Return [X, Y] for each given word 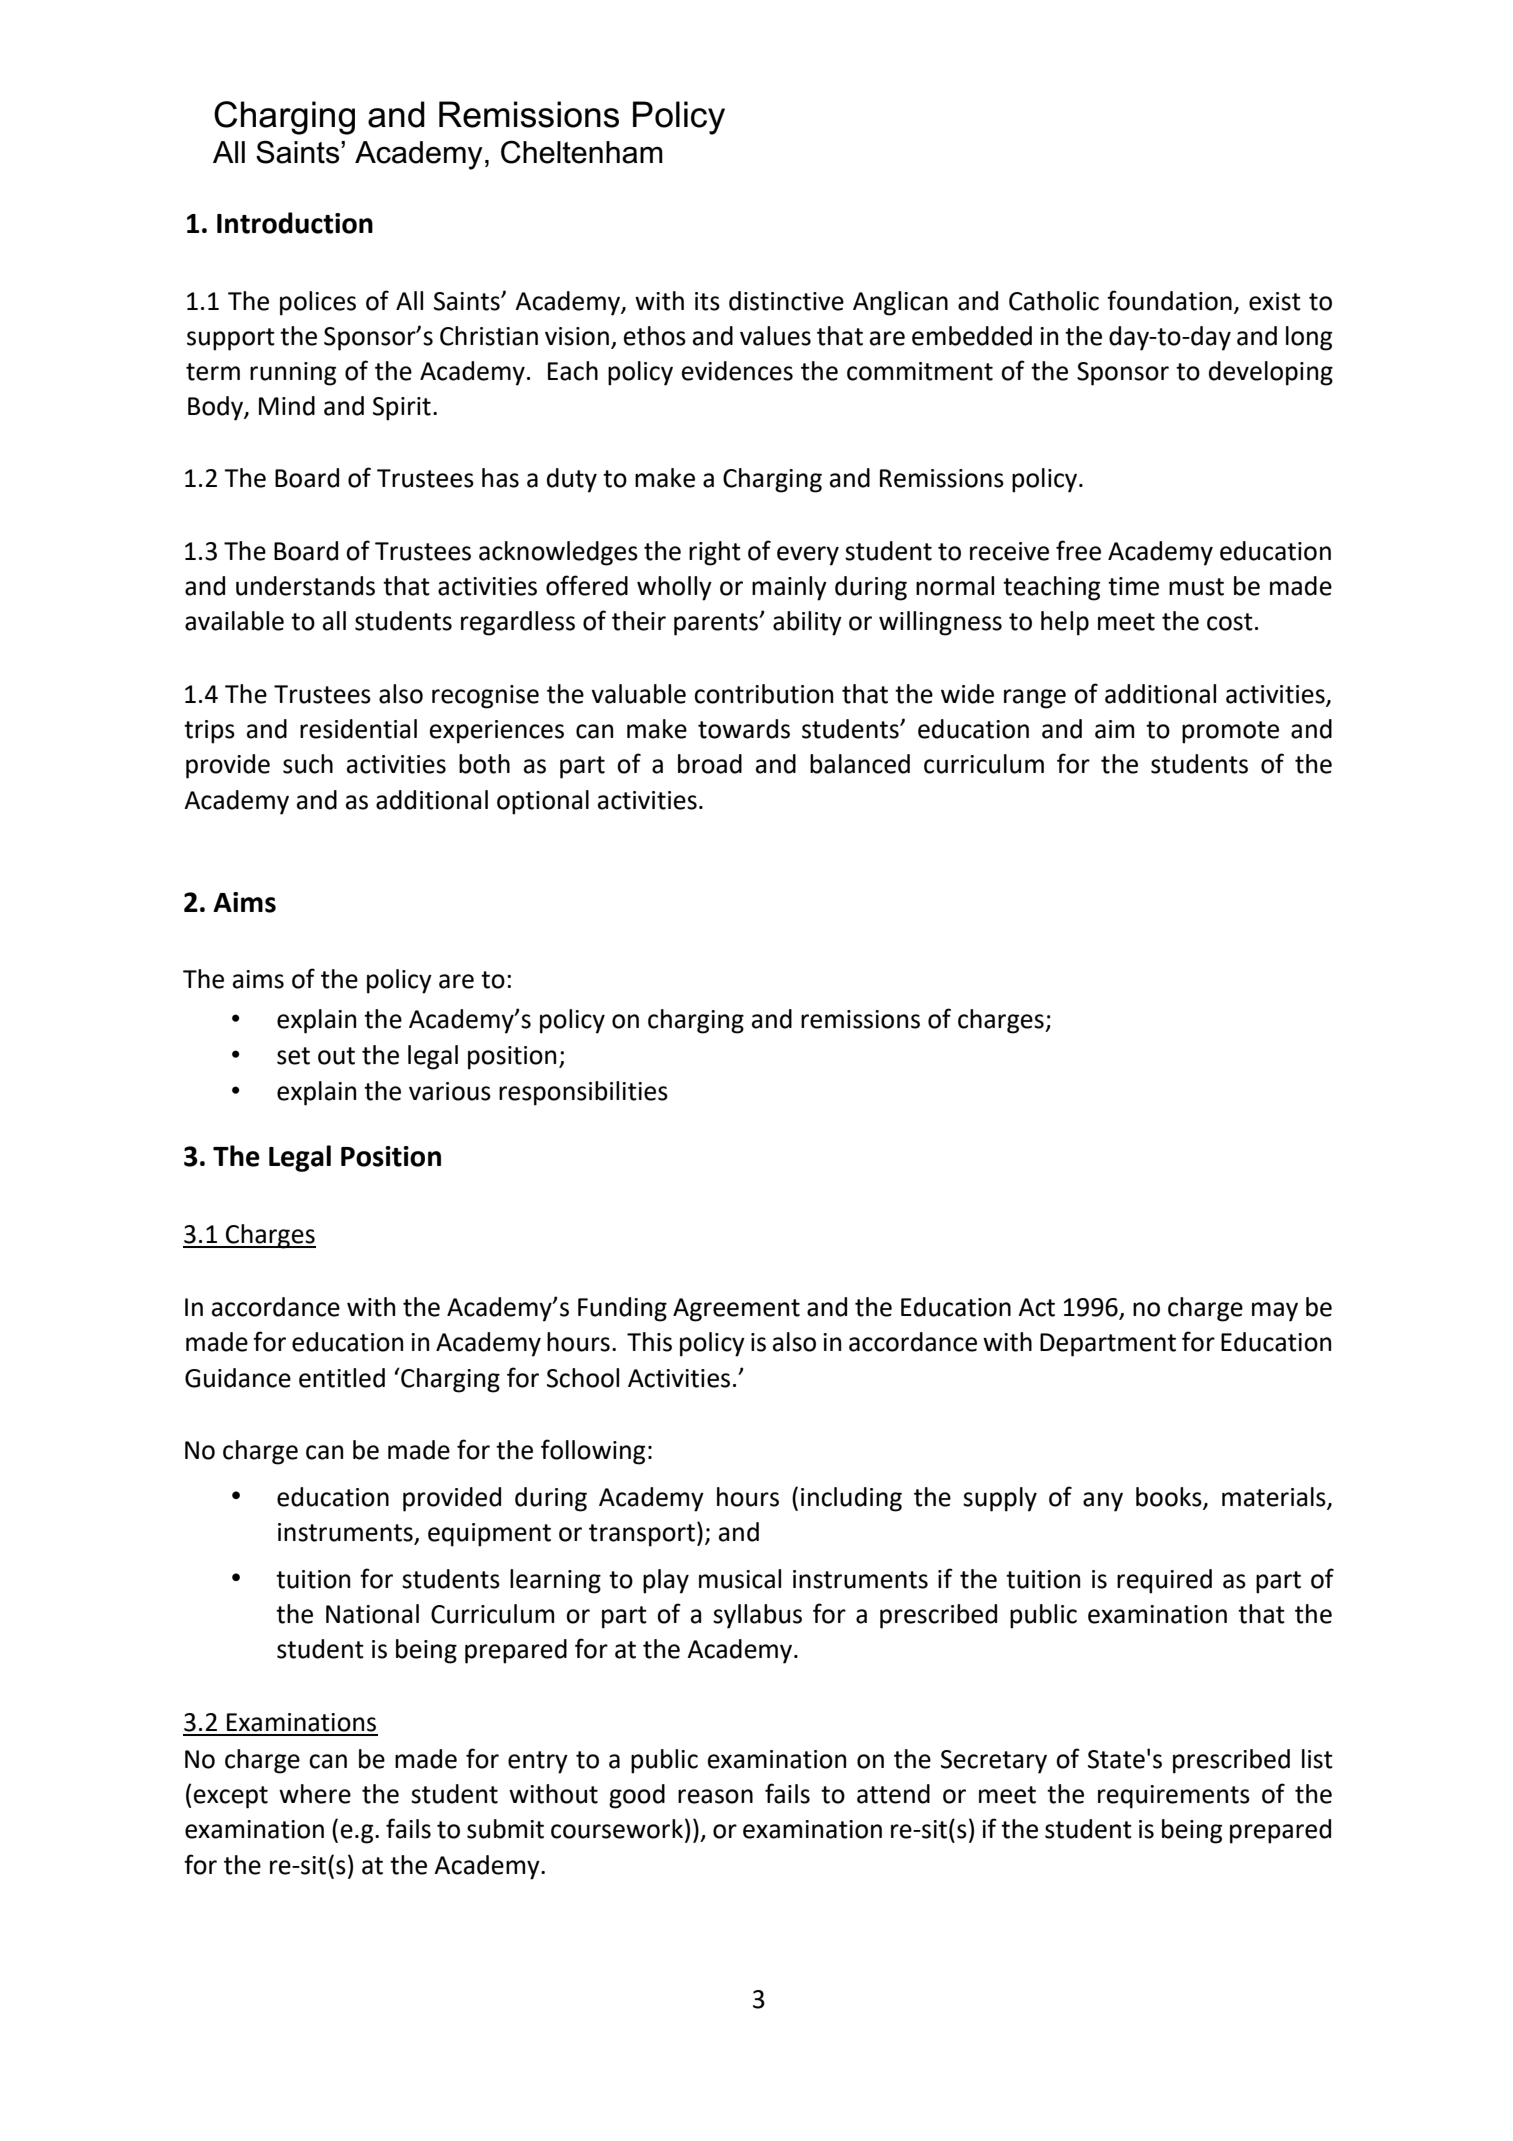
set [293, 1056]
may [1275, 1312]
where [315, 1794]
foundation [1169, 300]
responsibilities [583, 1093]
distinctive [786, 301]
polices [318, 303]
